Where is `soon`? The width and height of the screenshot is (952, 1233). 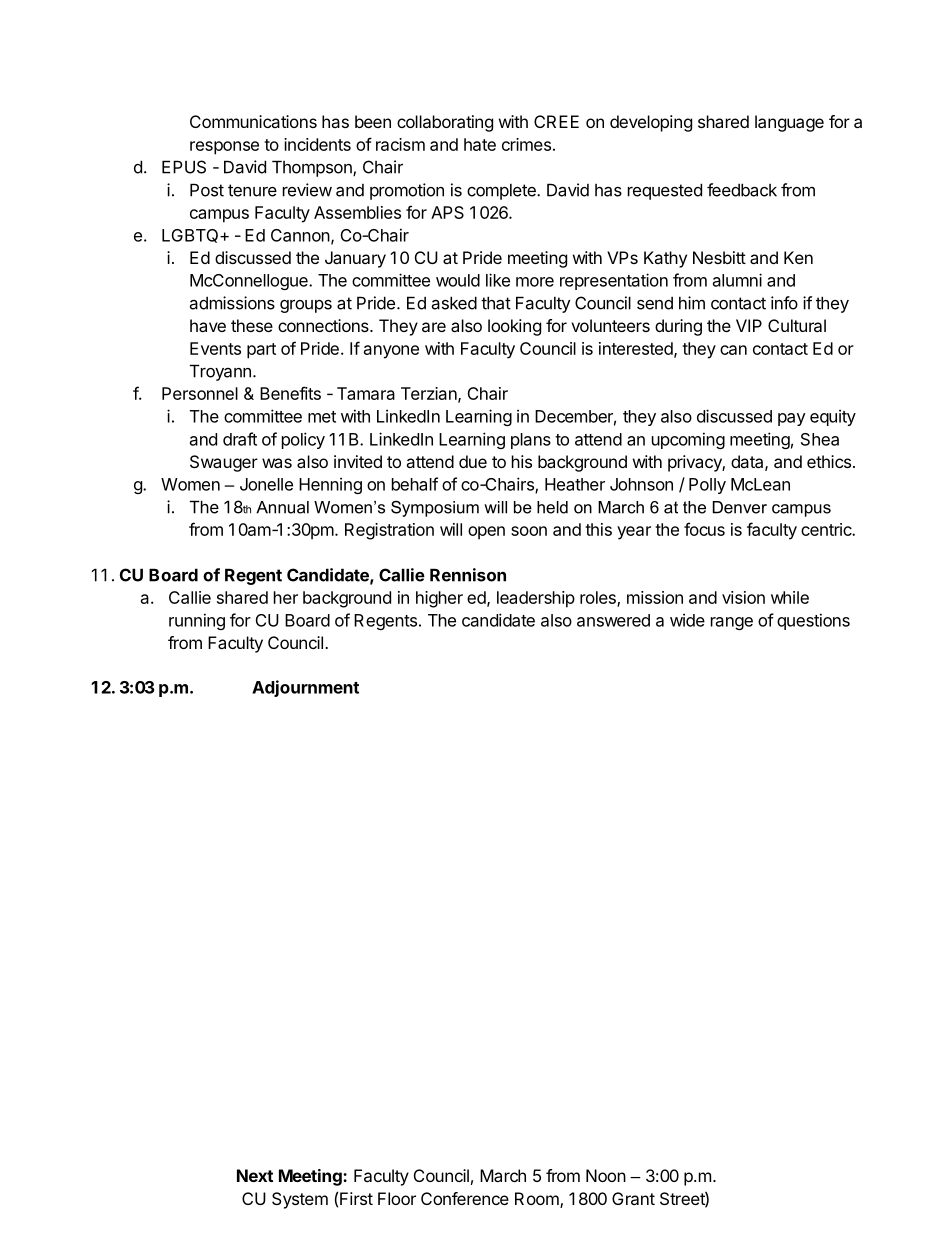 soon is located at coordinates (529, 531).
